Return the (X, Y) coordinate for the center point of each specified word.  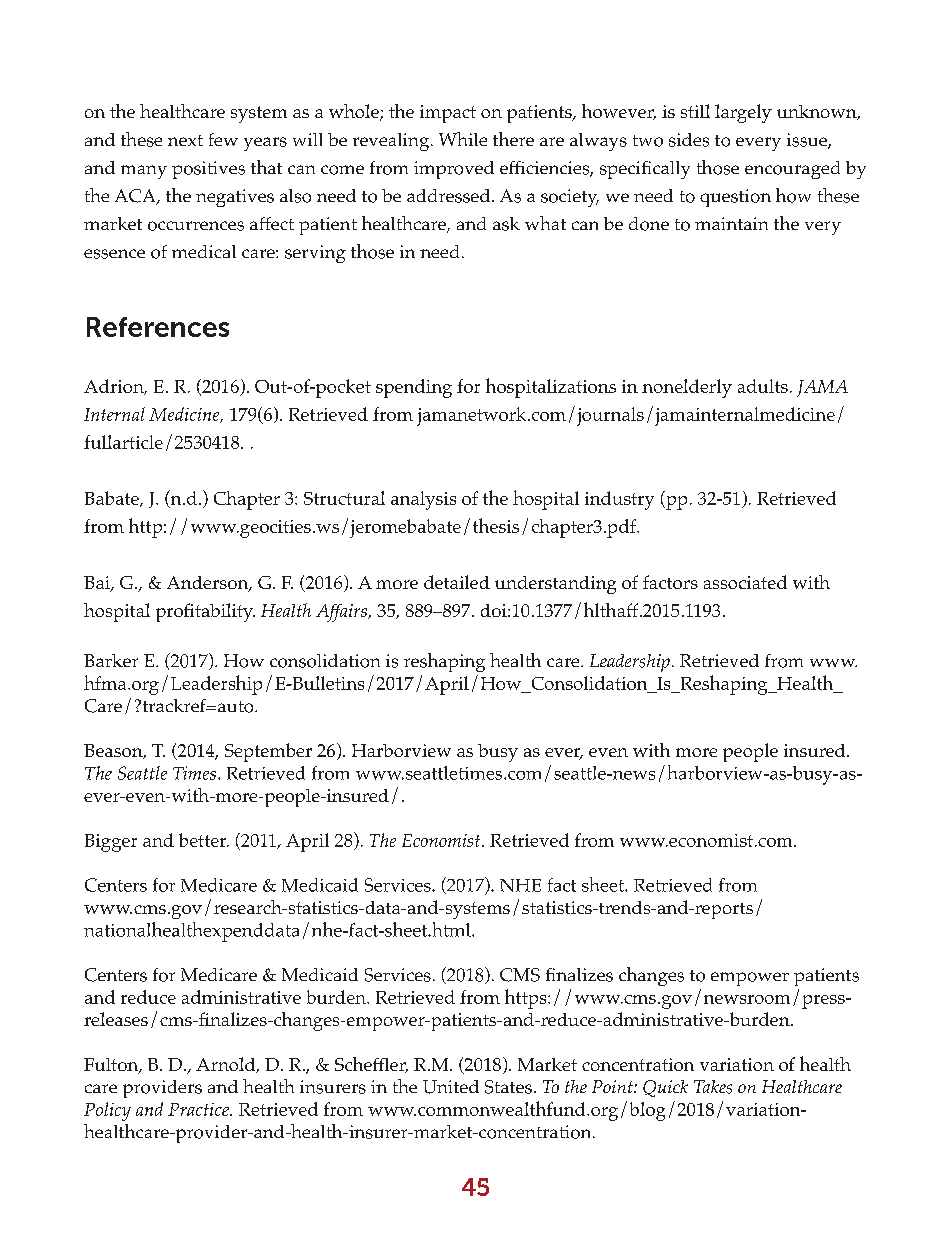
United (451, 1087)
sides (689, 140)
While (463, 139)
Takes (713, 1087)
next (185, 140)
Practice (199, 1109)
